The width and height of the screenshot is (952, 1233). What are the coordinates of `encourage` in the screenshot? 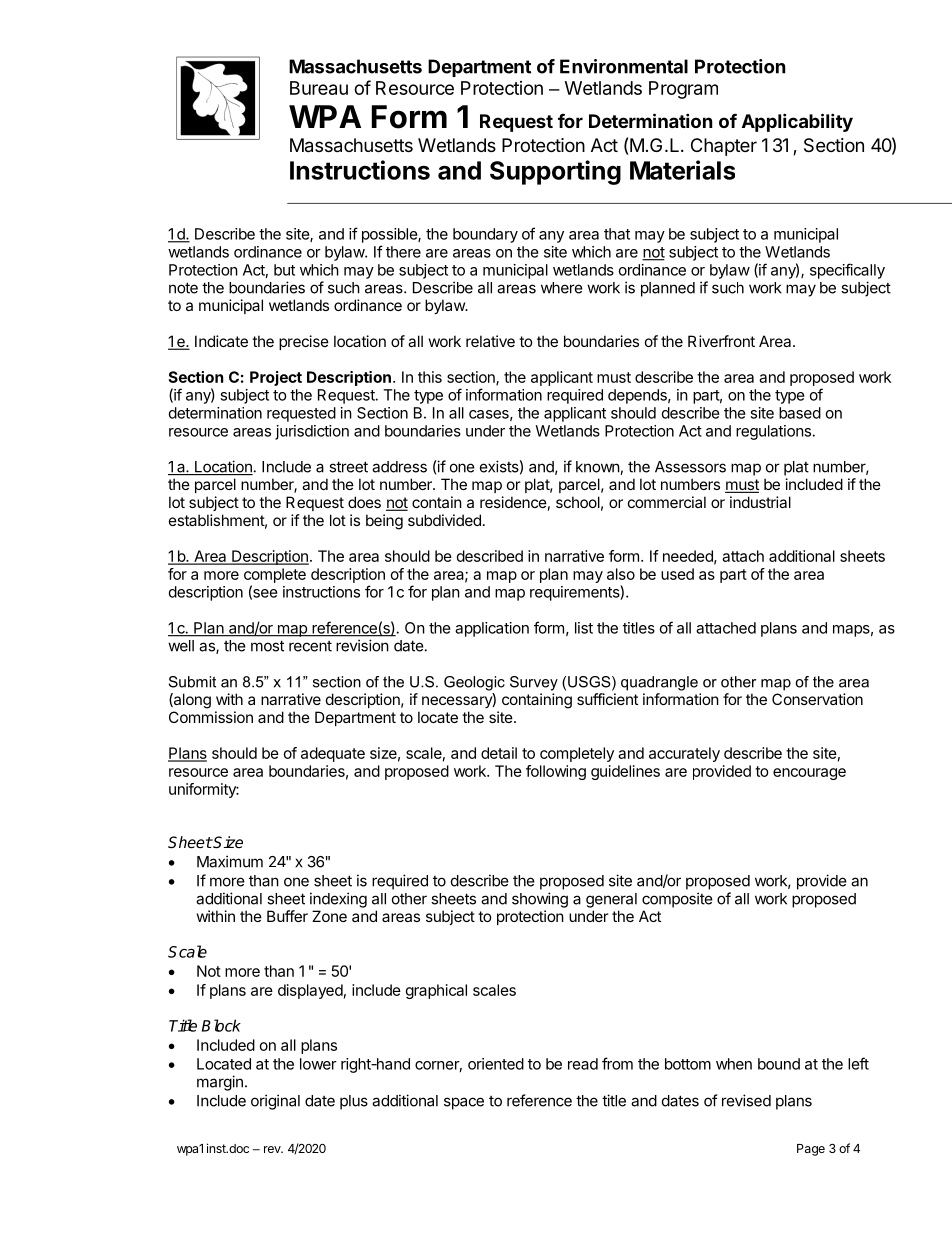 It's located at (809, 774).
